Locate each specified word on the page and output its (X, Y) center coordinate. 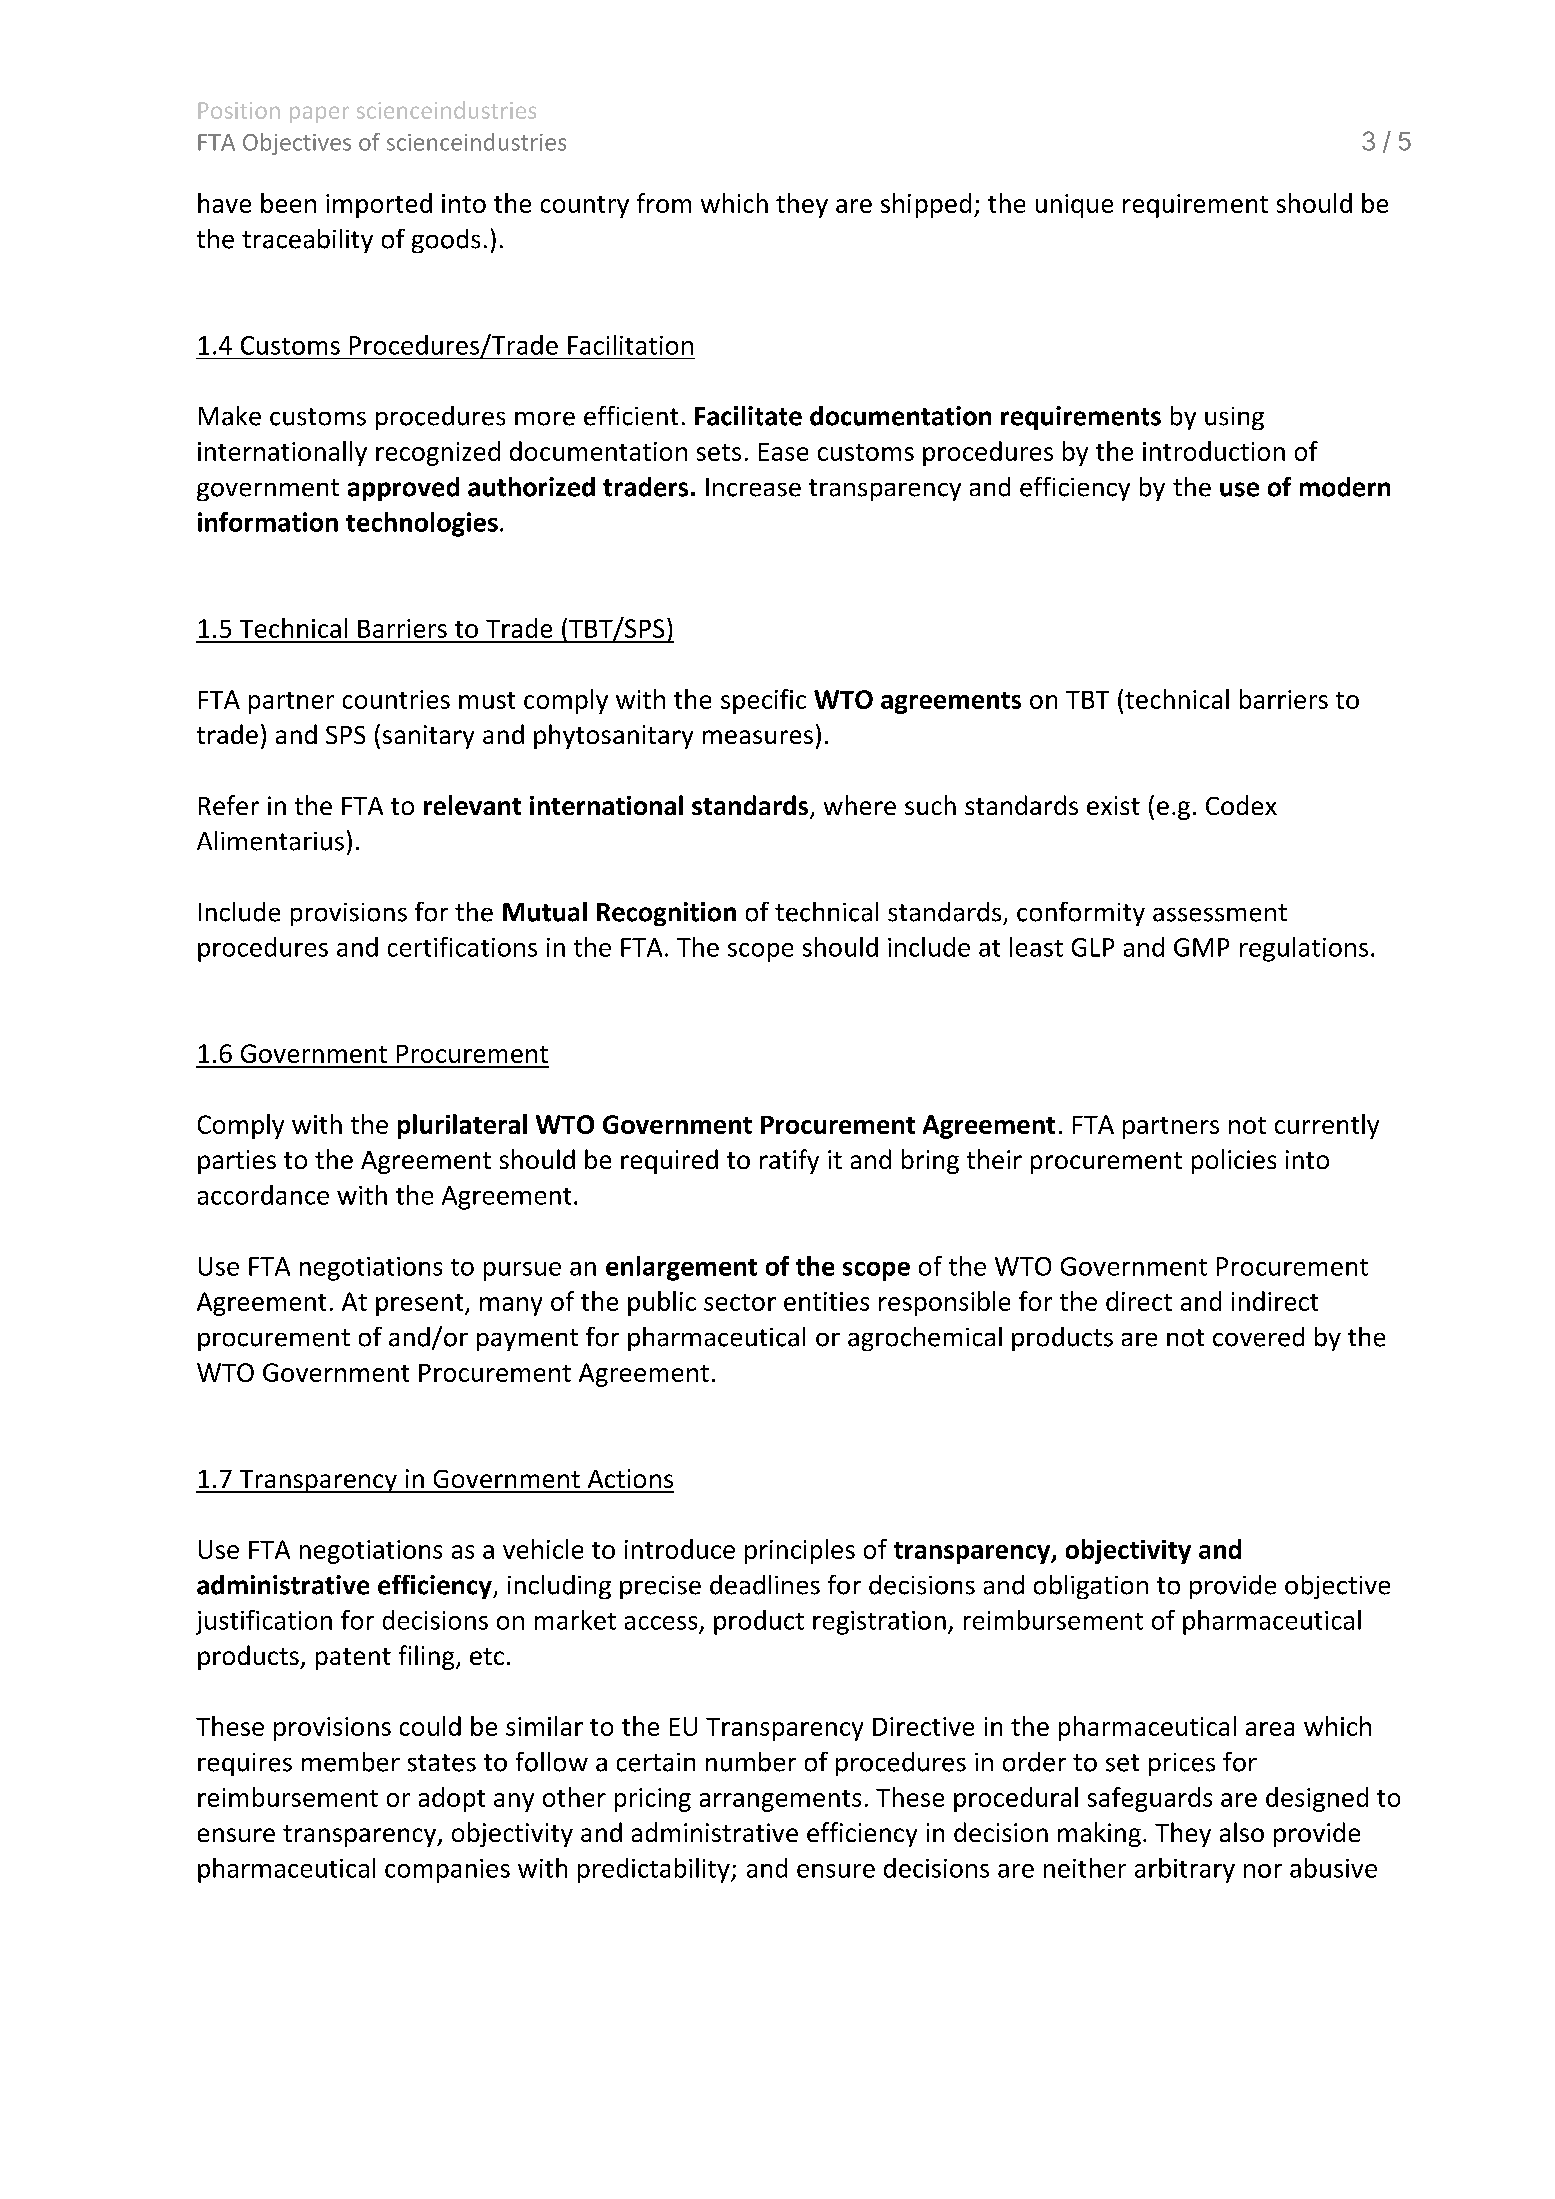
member (351, 1762)
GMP (1201, 947)
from (664, 203)
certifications (462, 947)
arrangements (780, 1801)
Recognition (666, 914)
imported (379, 205)
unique (1074, 206)
